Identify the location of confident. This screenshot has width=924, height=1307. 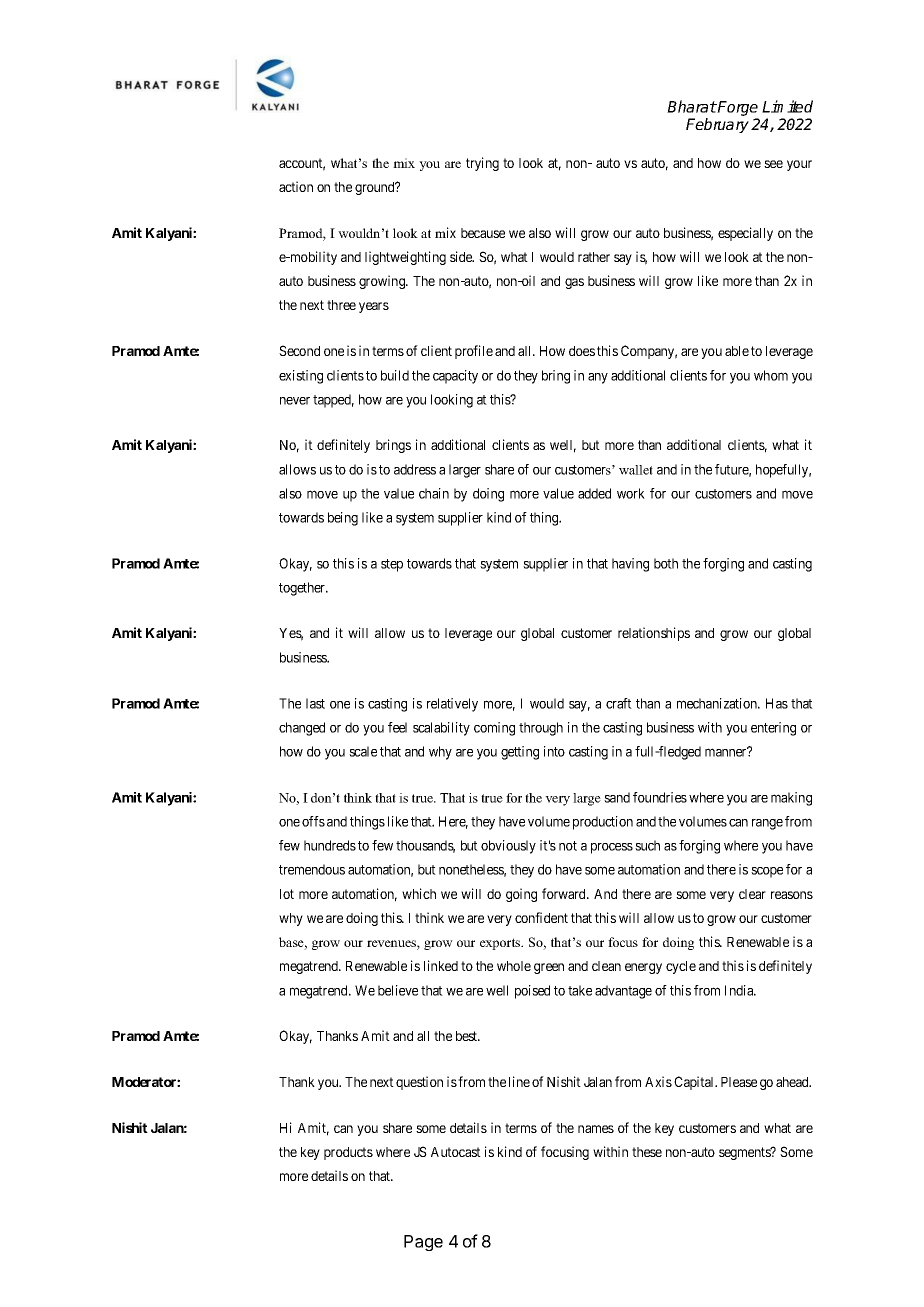
(541, 917).
